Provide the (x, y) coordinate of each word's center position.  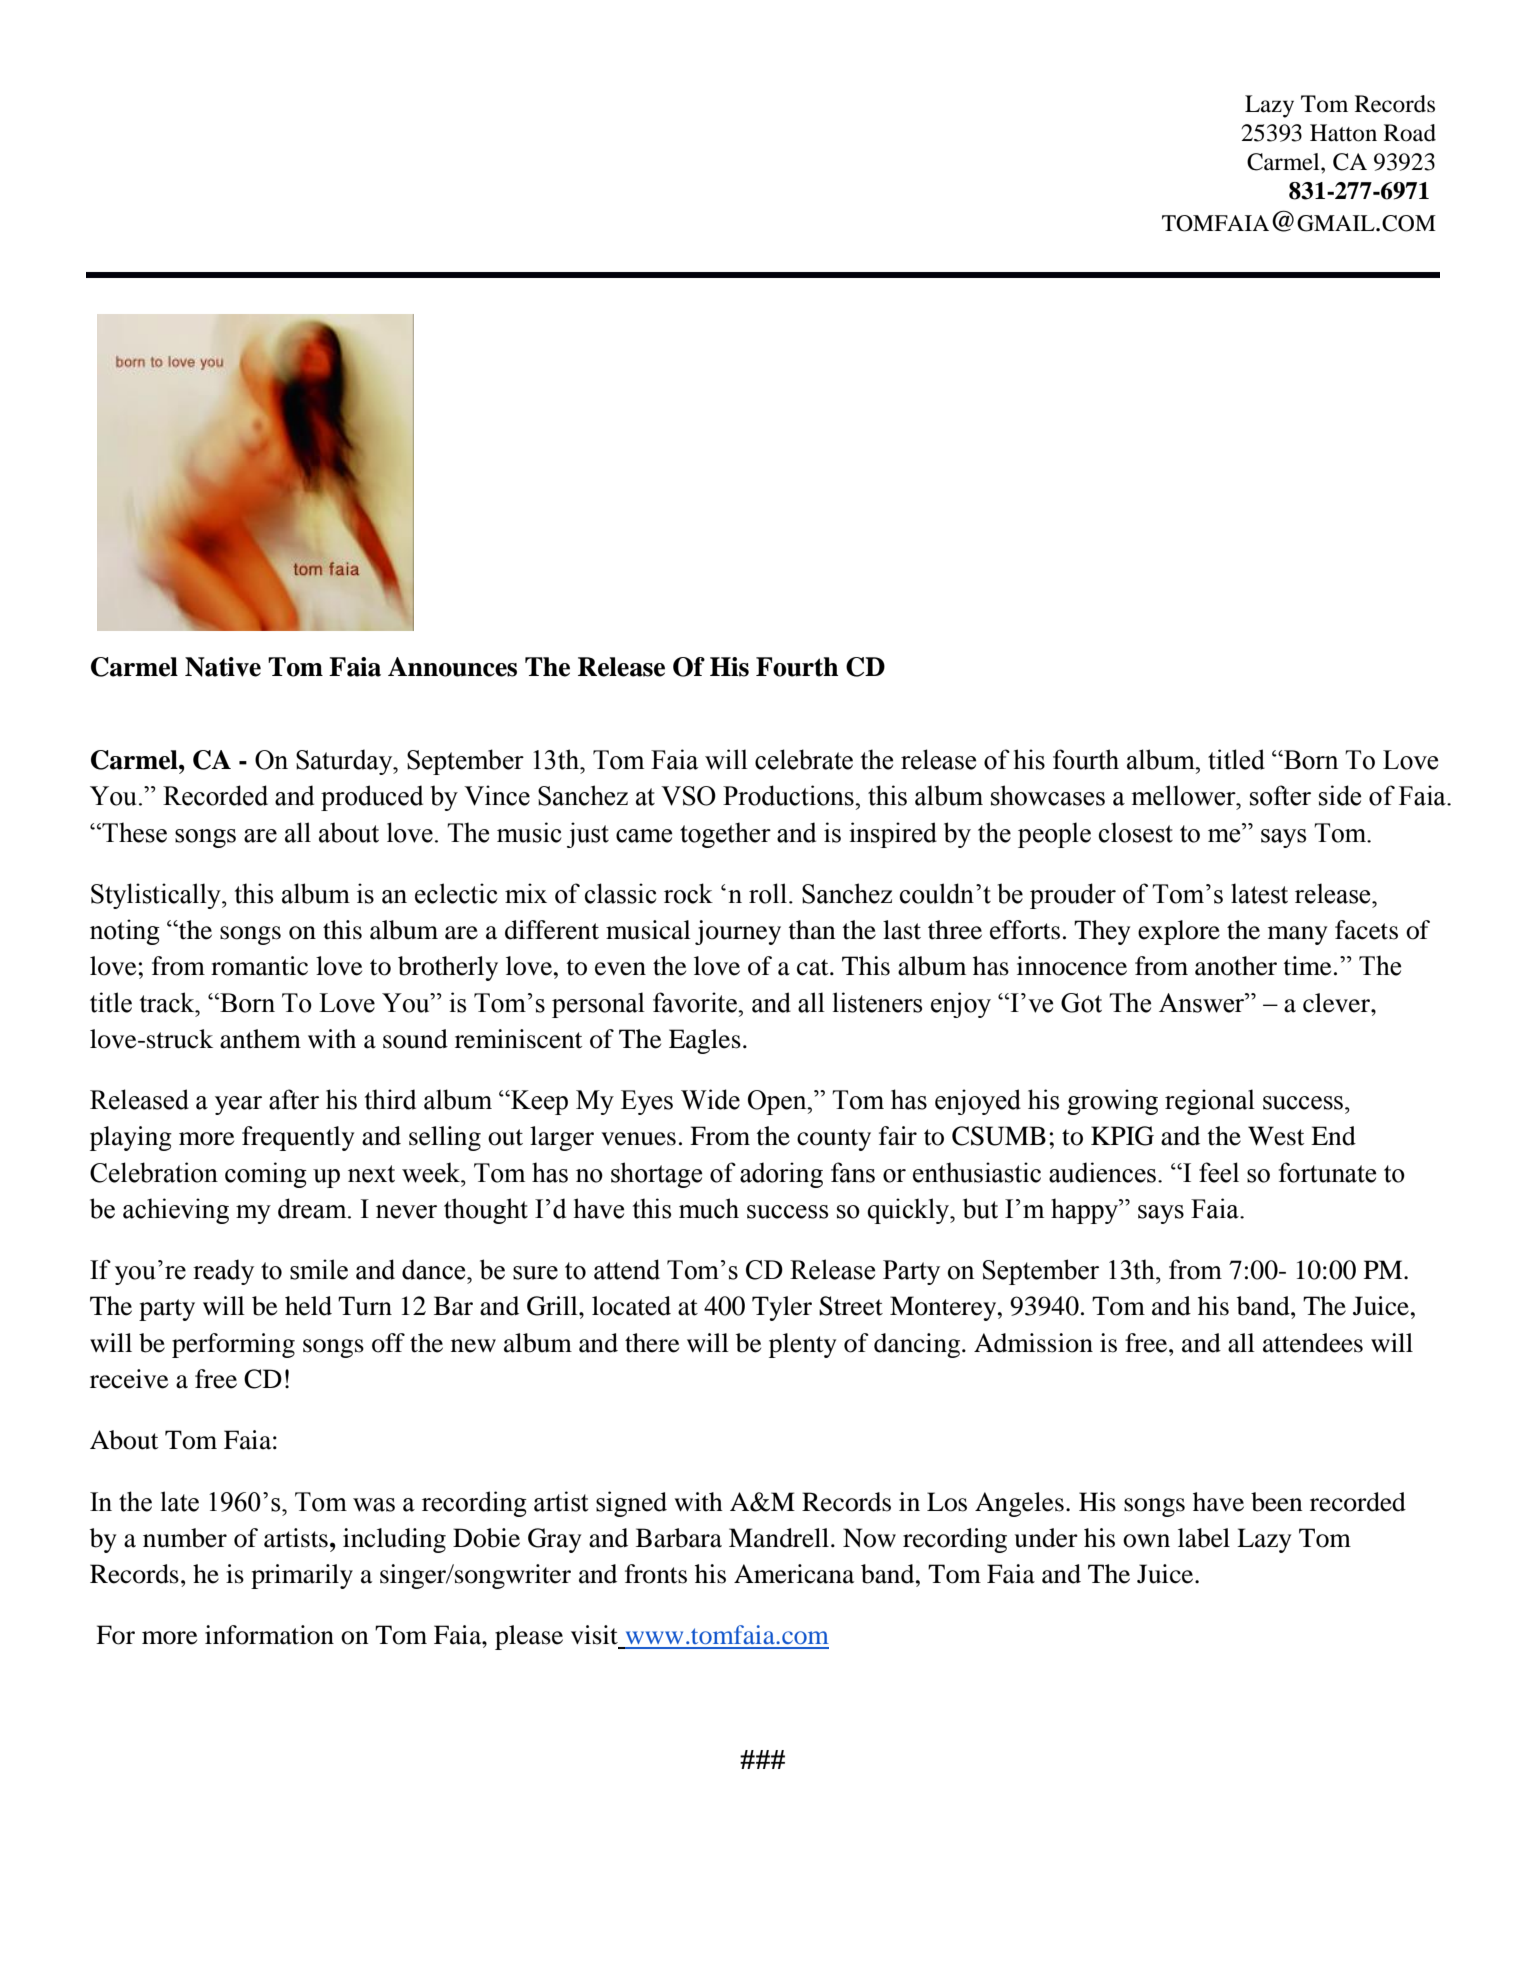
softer (1280, 795)
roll (768, 893)
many (1297, 935)
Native (223, 667)
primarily (302, 1576)
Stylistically (157, 896)
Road (1410, 133)
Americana (794, 1574)
